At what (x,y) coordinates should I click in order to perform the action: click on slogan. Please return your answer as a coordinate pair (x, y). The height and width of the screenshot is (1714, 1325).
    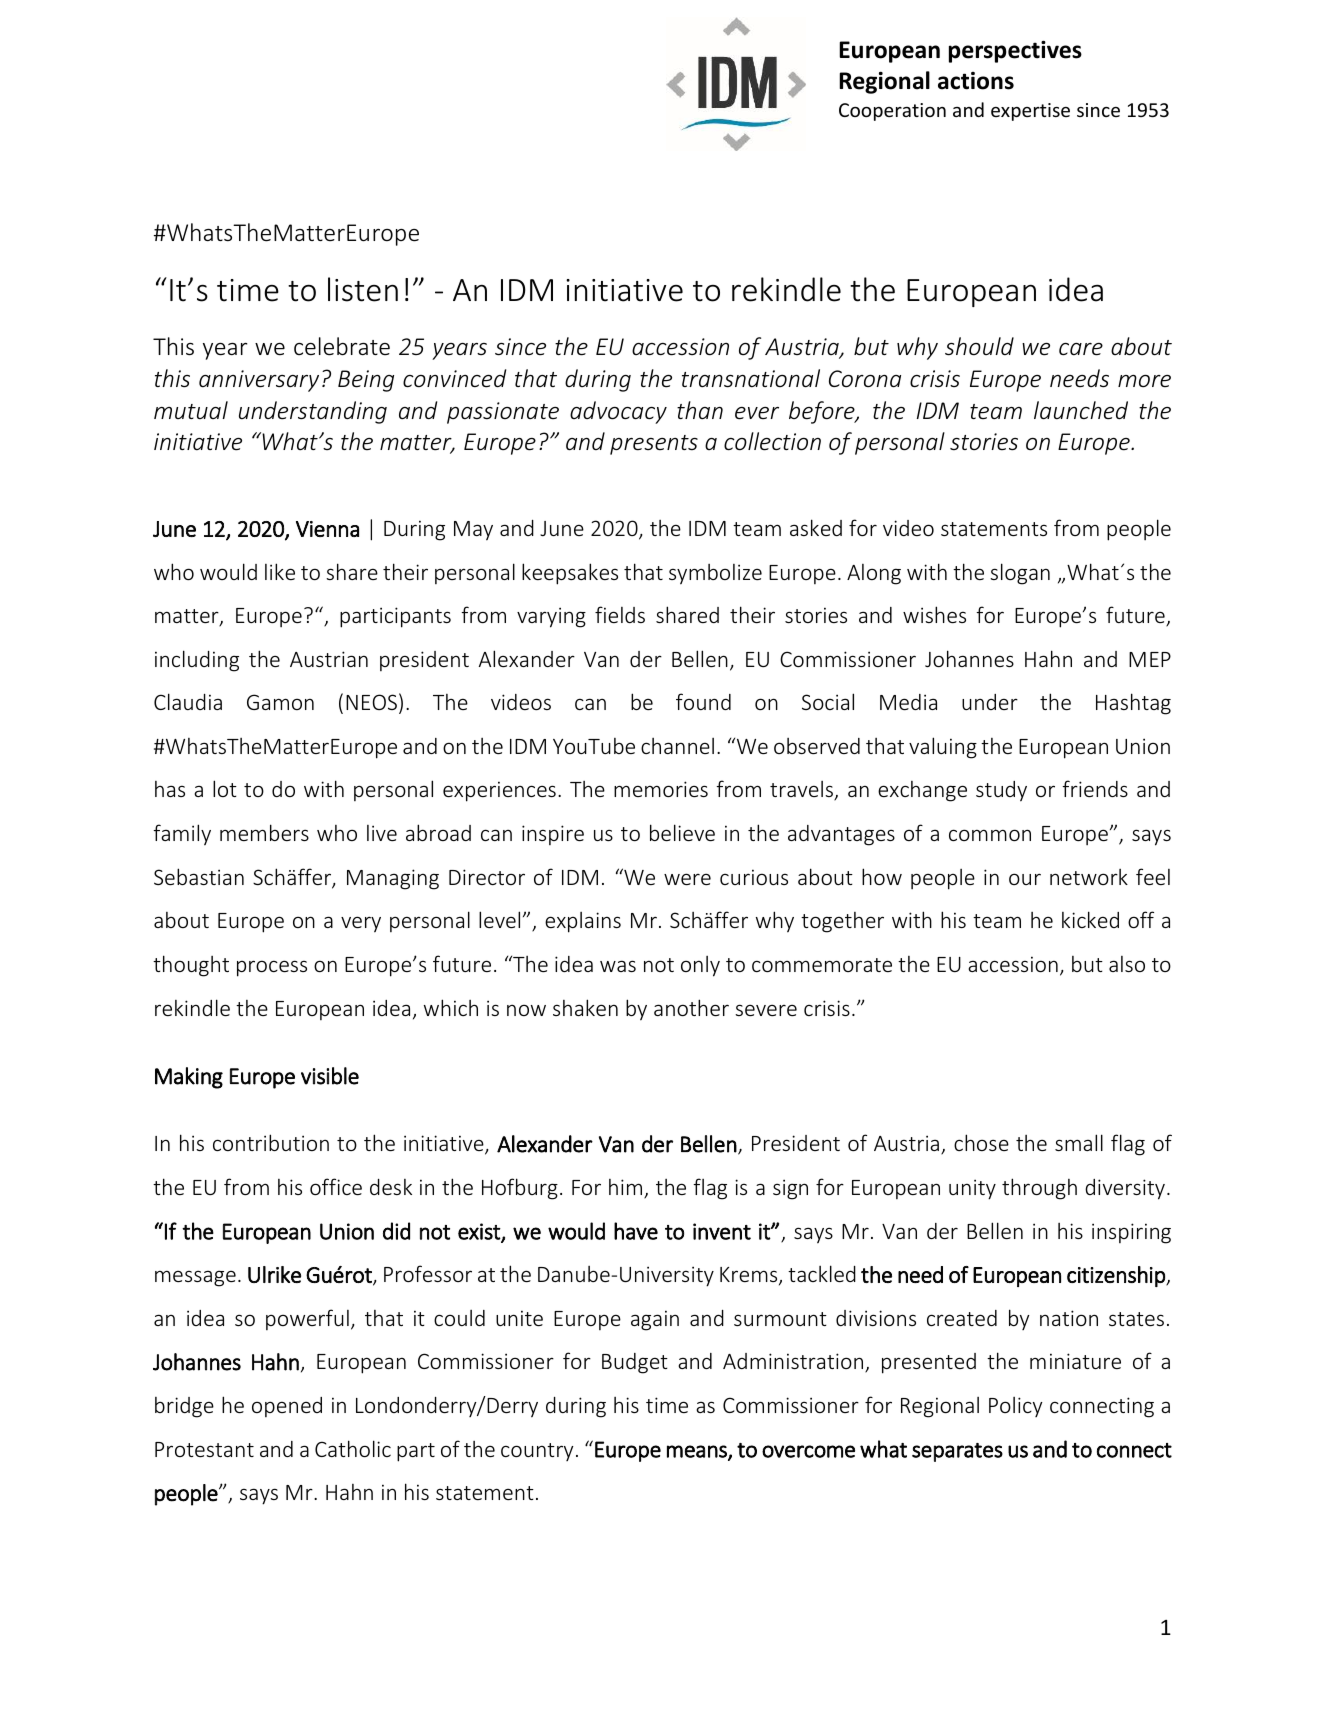
    Looking at the image, I should click on (1020, 574).
